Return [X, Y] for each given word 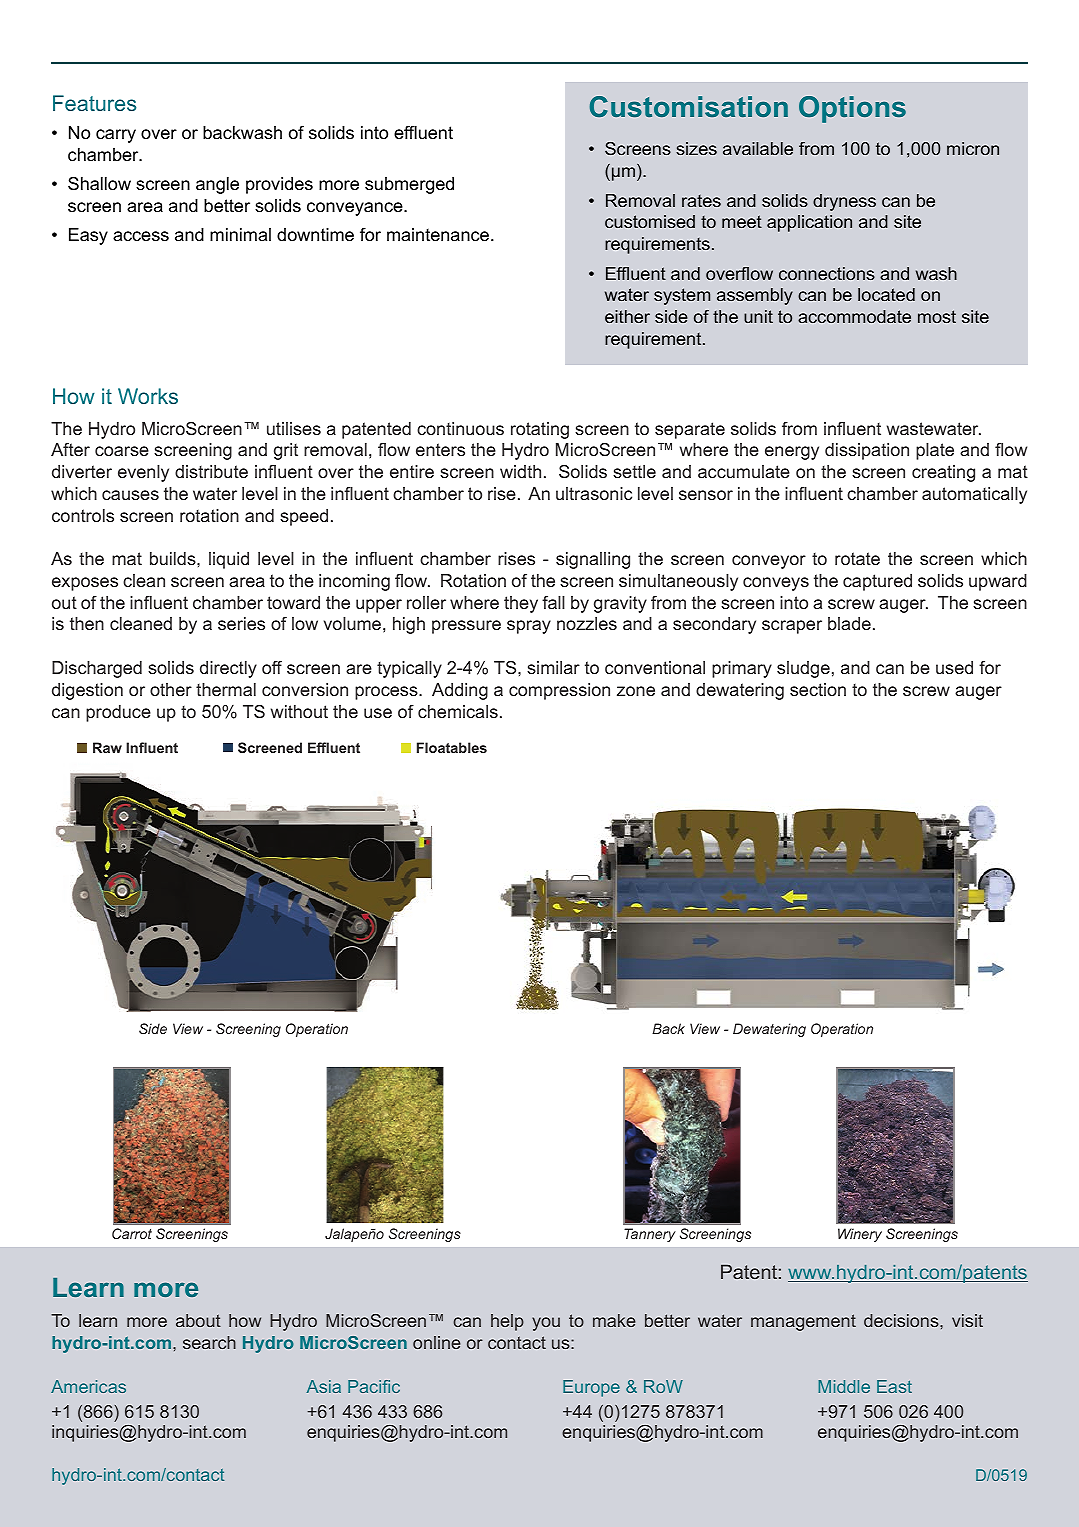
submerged [409, 185]
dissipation [867, 451]
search [209, 1342]
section [818, 689]
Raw [107, 747]
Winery [860, 1235]
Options [852, 109]
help [507, 1322]
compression [559, 691]
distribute [211, 471]
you [546, 1324]
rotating [540, 430]
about [198, 1320]
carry [116, 136]
